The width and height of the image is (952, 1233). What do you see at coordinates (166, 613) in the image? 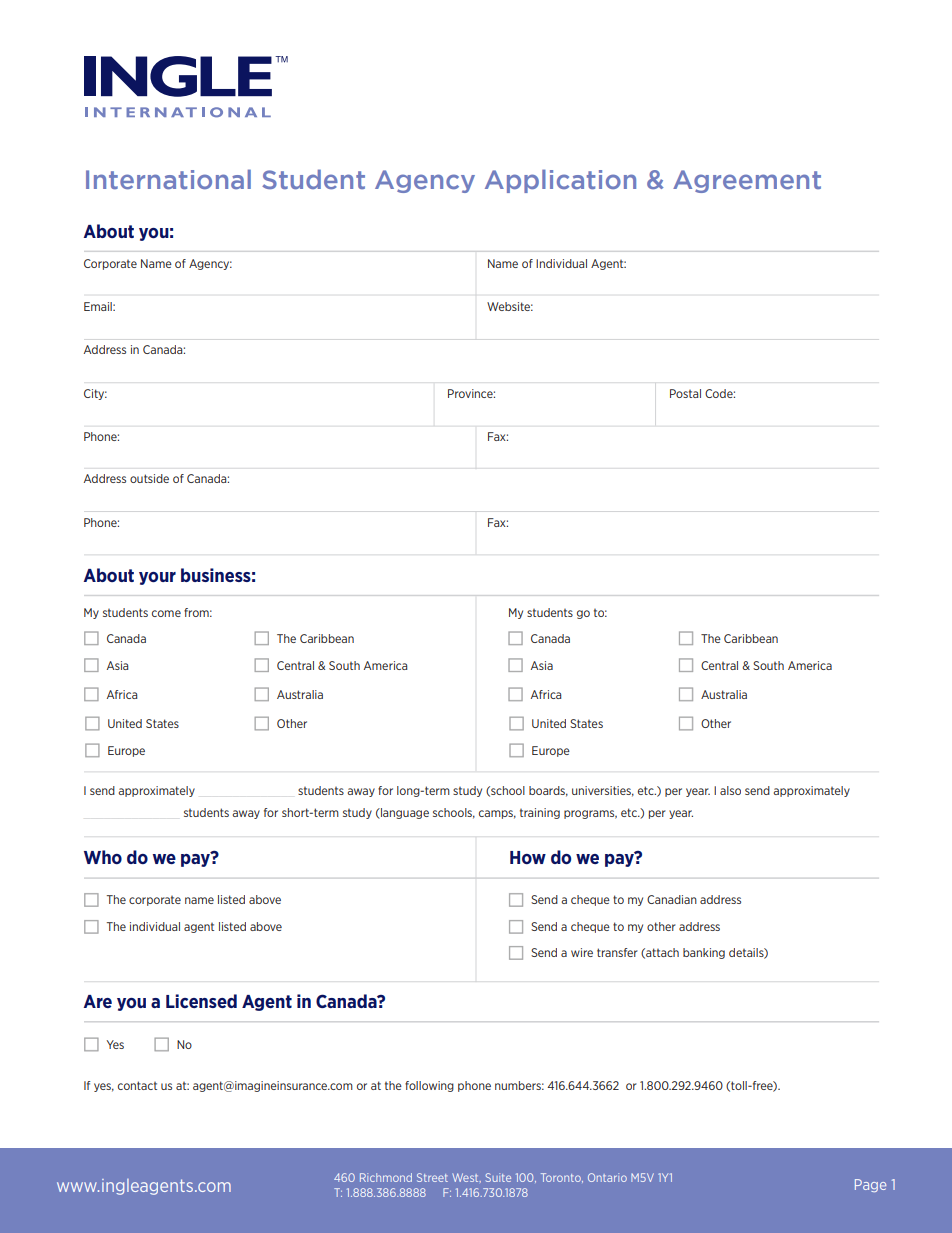
I see `come` at bounding box center [166, 613].
